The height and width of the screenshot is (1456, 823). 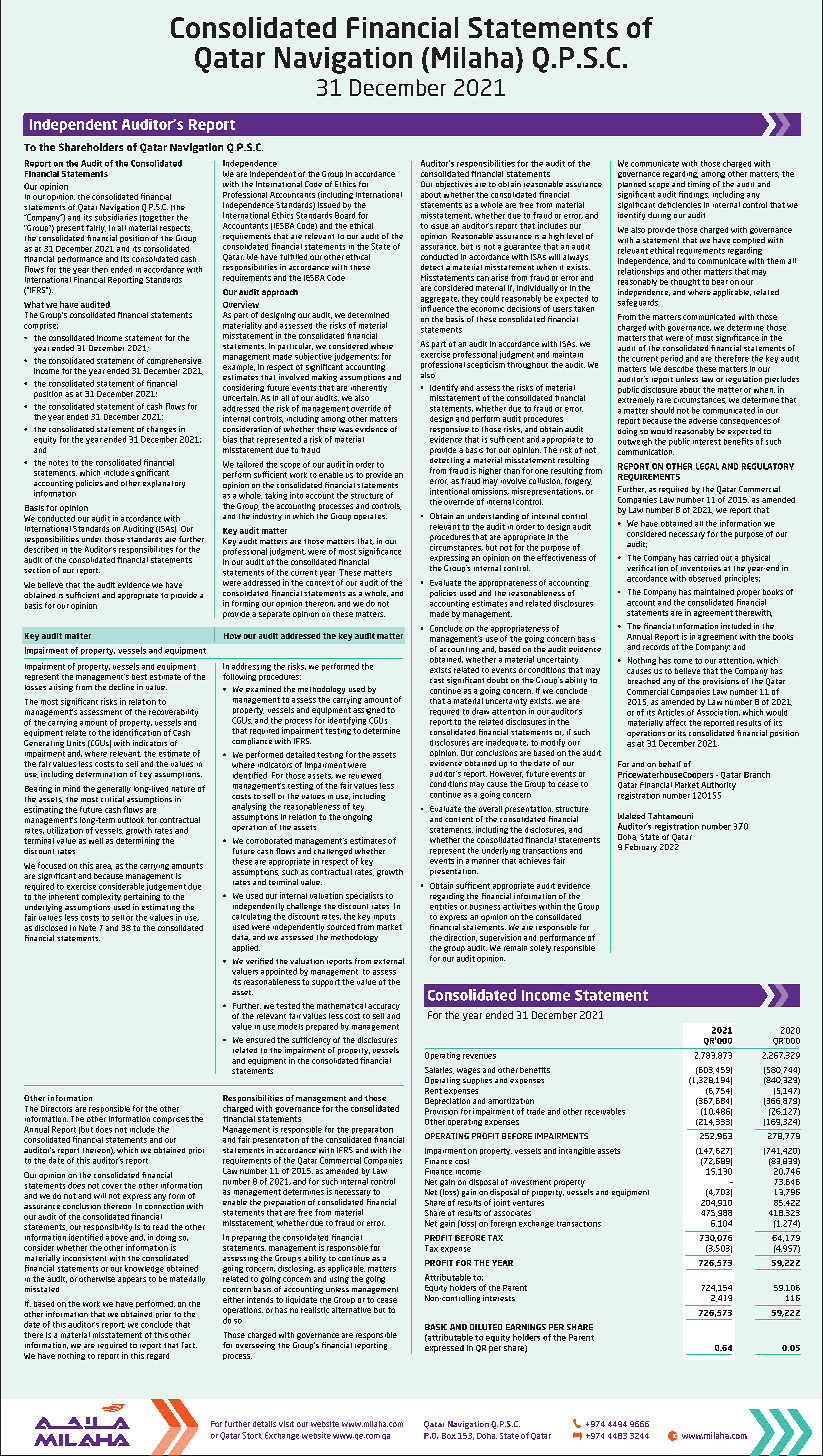 I want to click on disclosed, so click(x=51, y=928).
